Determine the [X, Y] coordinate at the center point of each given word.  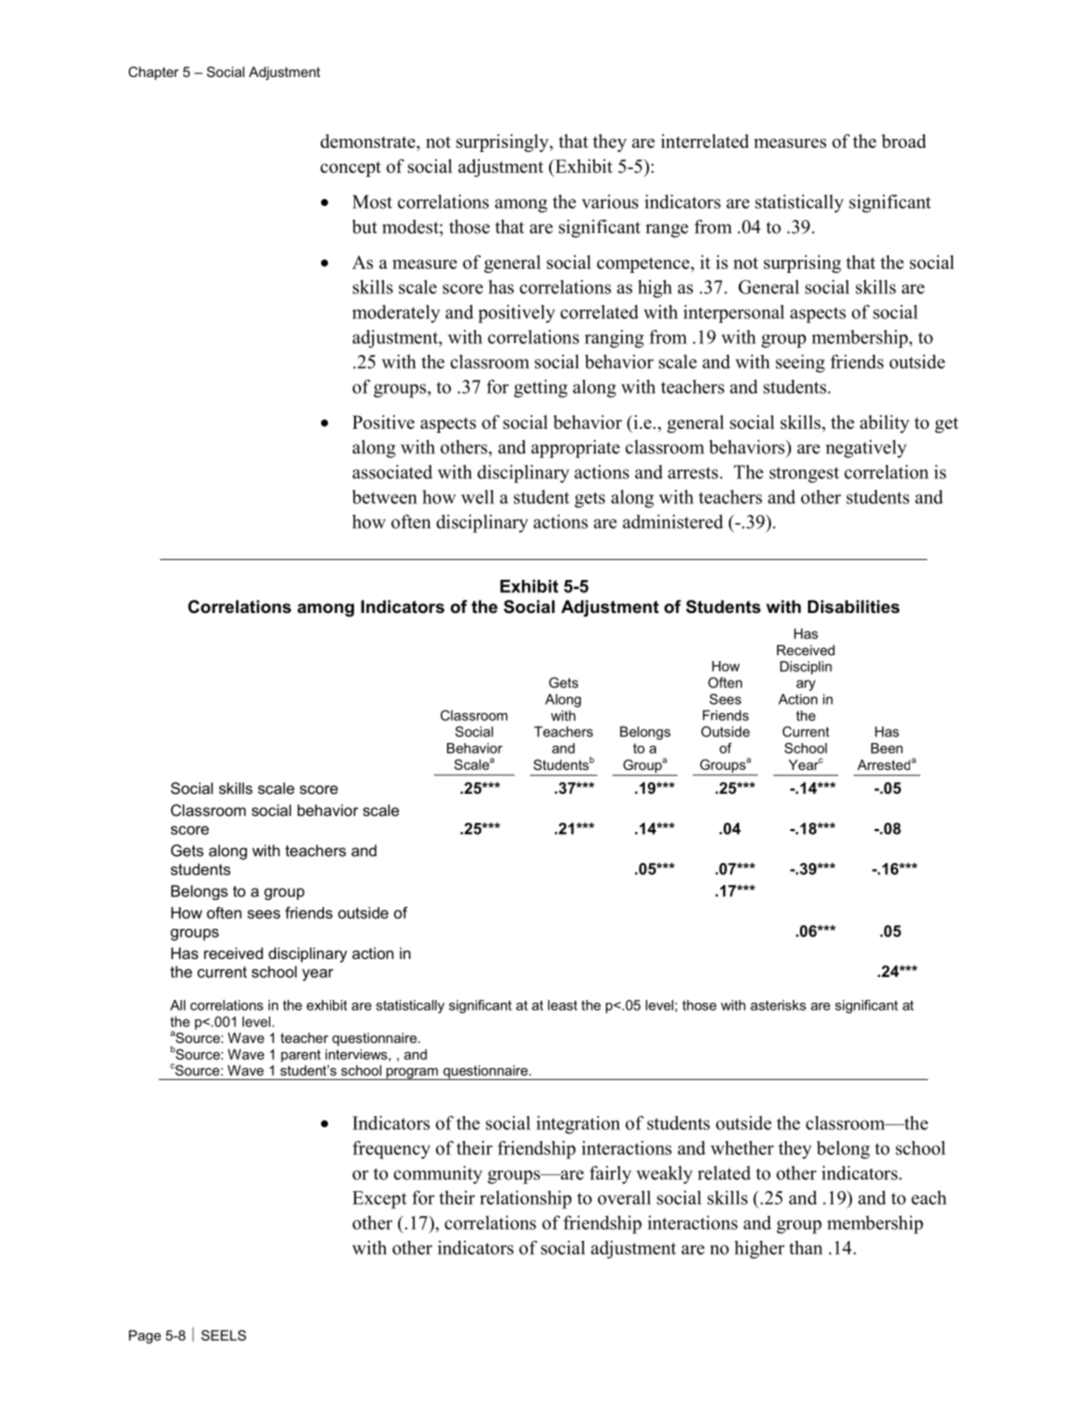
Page [145, 1337]
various [610, 201]
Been [887, 748]
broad [903, 141]
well [477, 497]
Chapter [153, 73]
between [384, 497]
